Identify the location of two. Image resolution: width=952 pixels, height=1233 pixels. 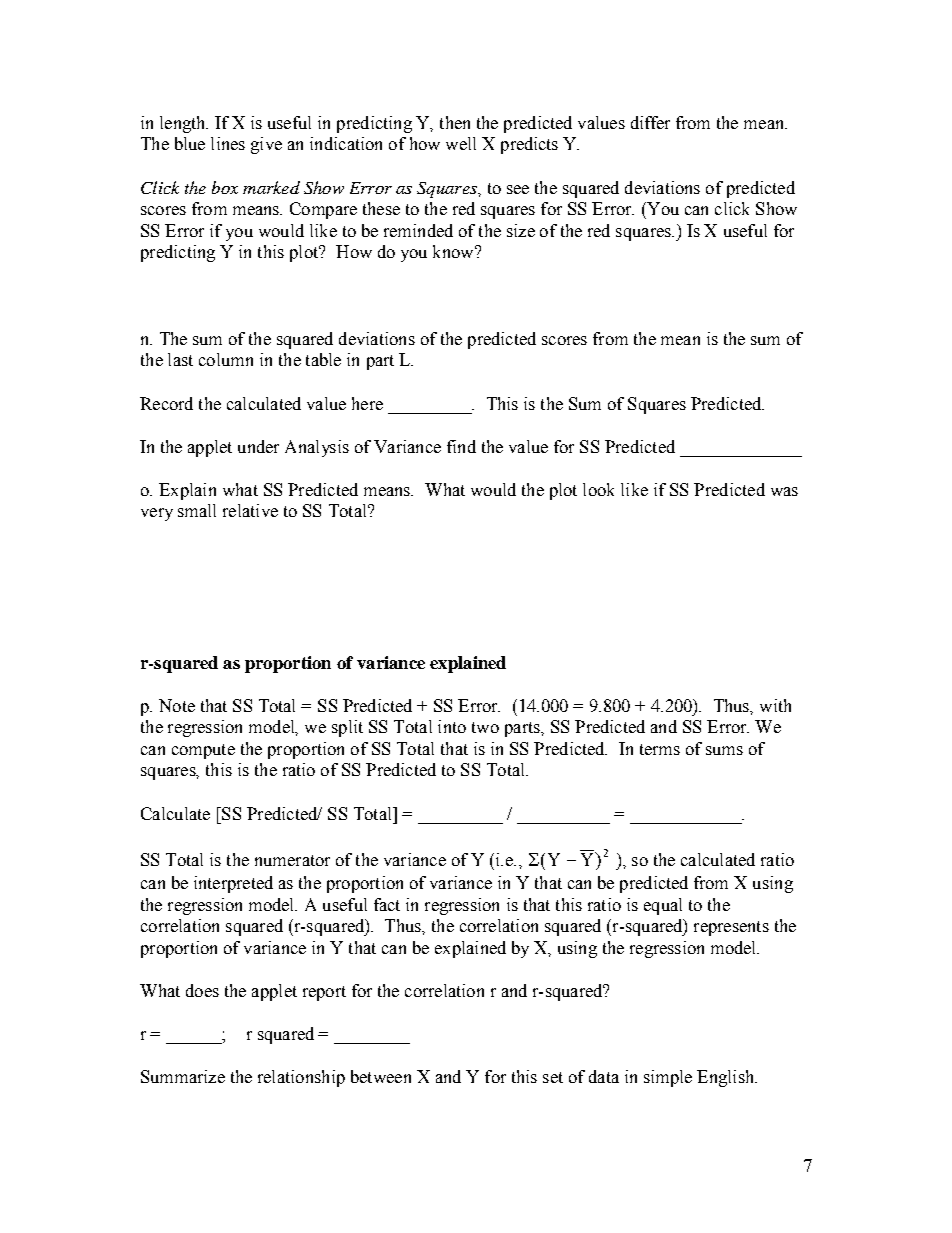
(485, 727).
